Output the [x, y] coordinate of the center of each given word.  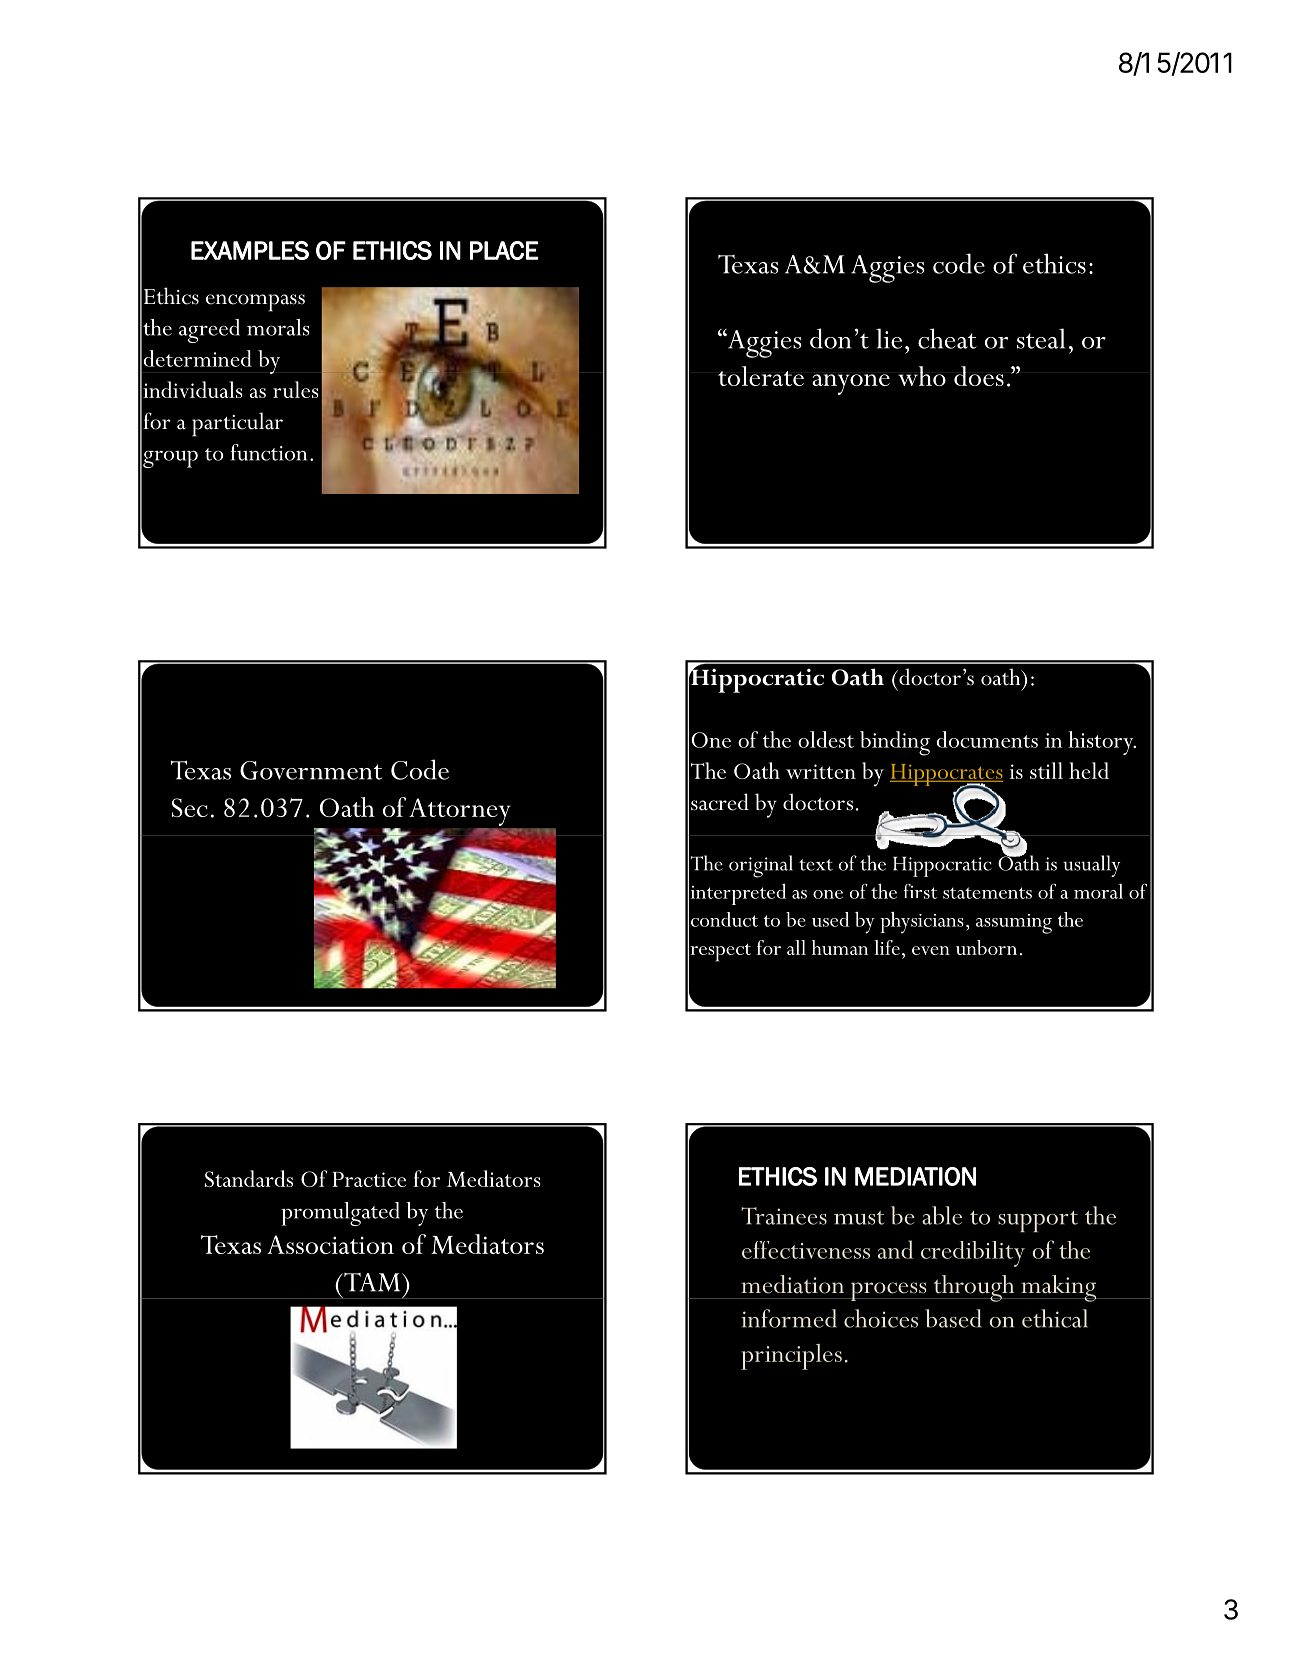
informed [789, 1318]
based [953, 1318]
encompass [255, 303]
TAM [372, 1282]
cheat [947, 338]
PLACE [504, 250]
